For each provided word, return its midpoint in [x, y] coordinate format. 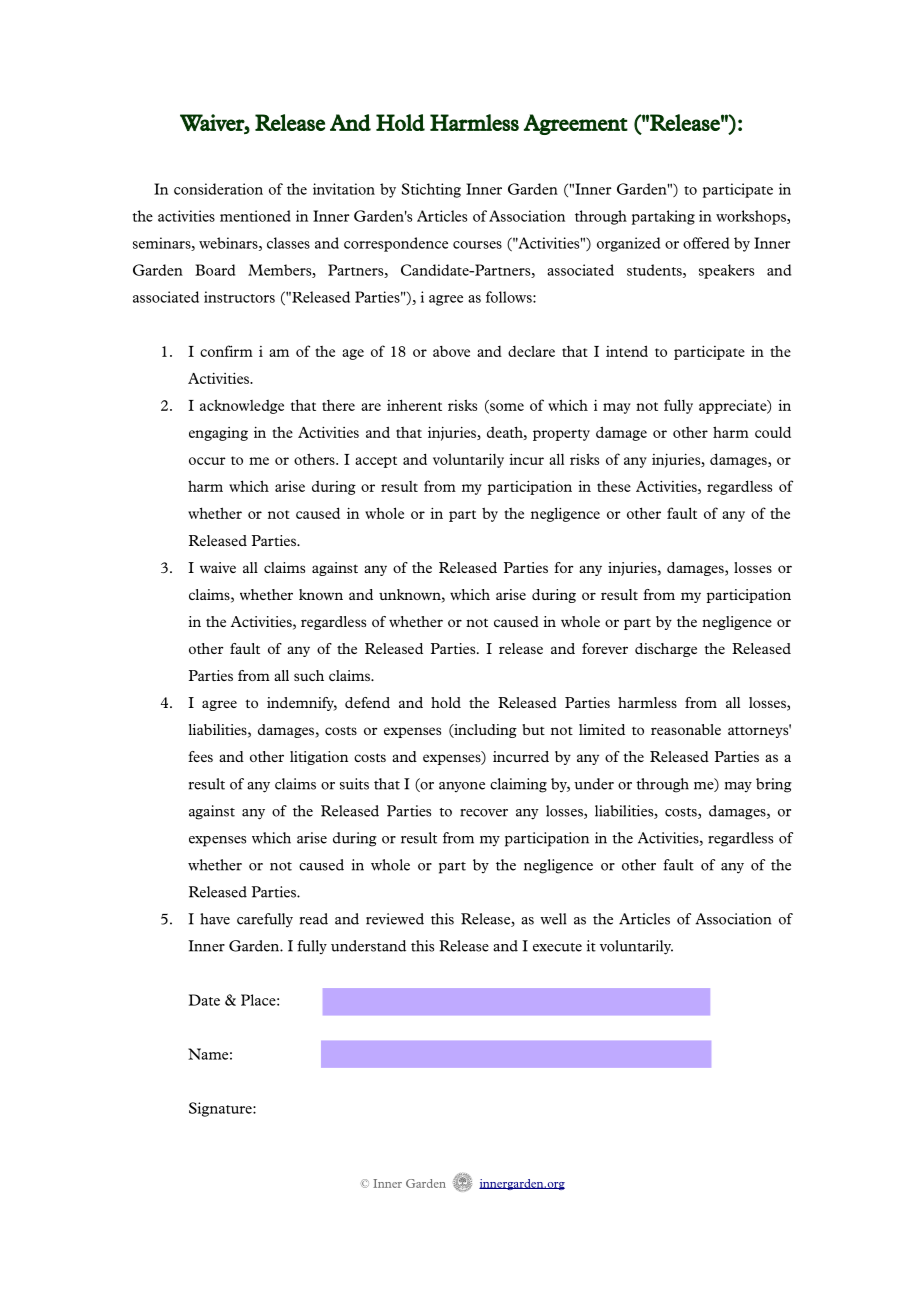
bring [774, 785]
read [314, 919]
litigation [319, 758]
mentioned [255, 216]
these [614, 486]
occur [207, 461]
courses [477, 245]
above [451, 351]
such [309, 675]
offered [706, 243]
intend [627, 351]
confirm [226, 351]
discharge [666, 650]
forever [605, 648]
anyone [462, 787]
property [561, 435]
